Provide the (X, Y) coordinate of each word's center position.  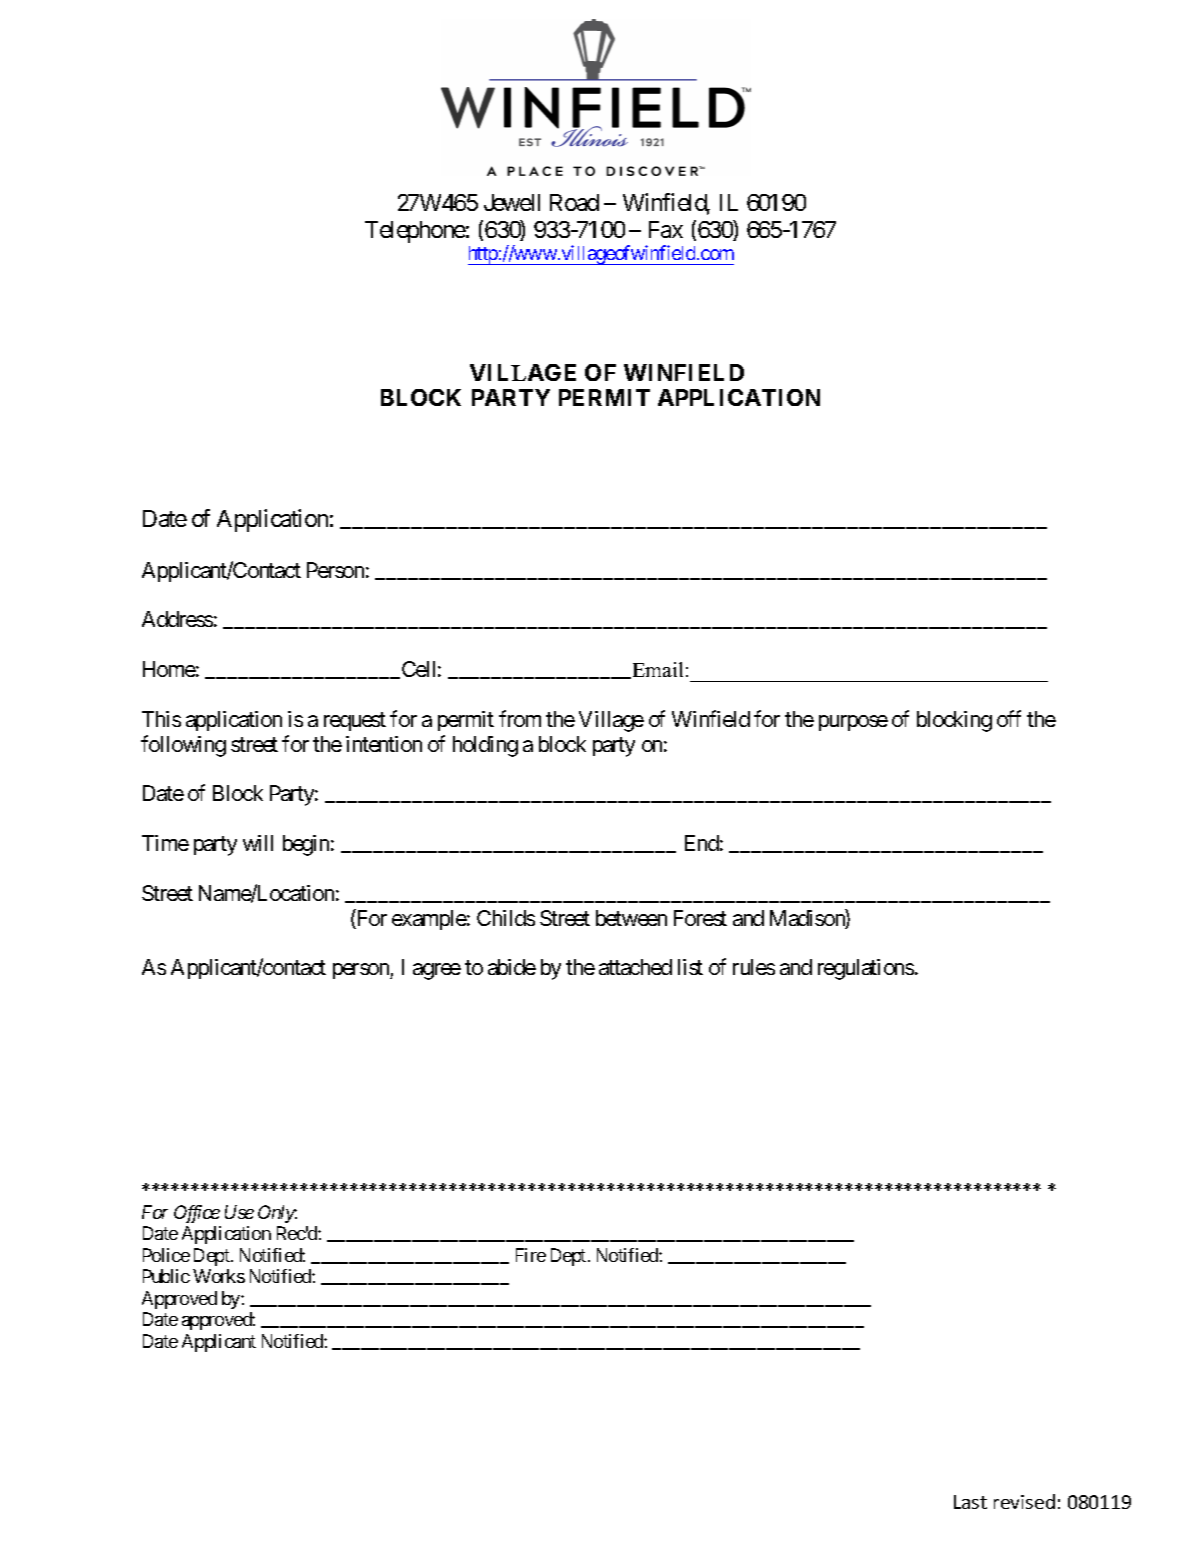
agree (437, 971)
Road (574, 202)
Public (166, 1276)
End (702, 843)
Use (239, 1212)
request (355, 721)
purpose (853, 723)
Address (177, 619)
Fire (531, 1255)
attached (635, 967)
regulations (866, 969)
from (520, 718)
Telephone (415, 232)
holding (485, 746)
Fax (666, 229)
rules (754, 967)
